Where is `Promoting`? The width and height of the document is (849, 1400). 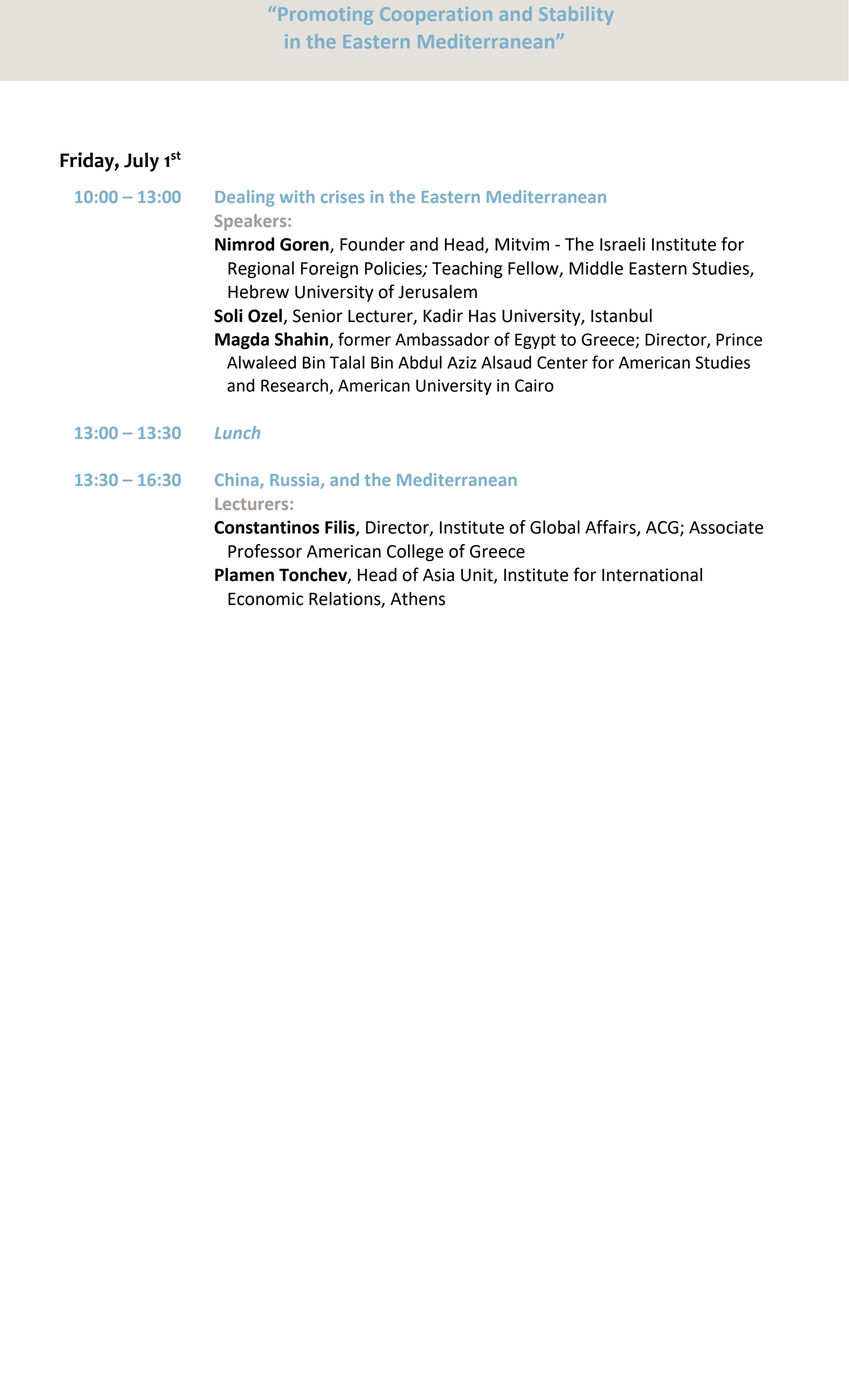
Promoting is located at coordinates (326, 16).
